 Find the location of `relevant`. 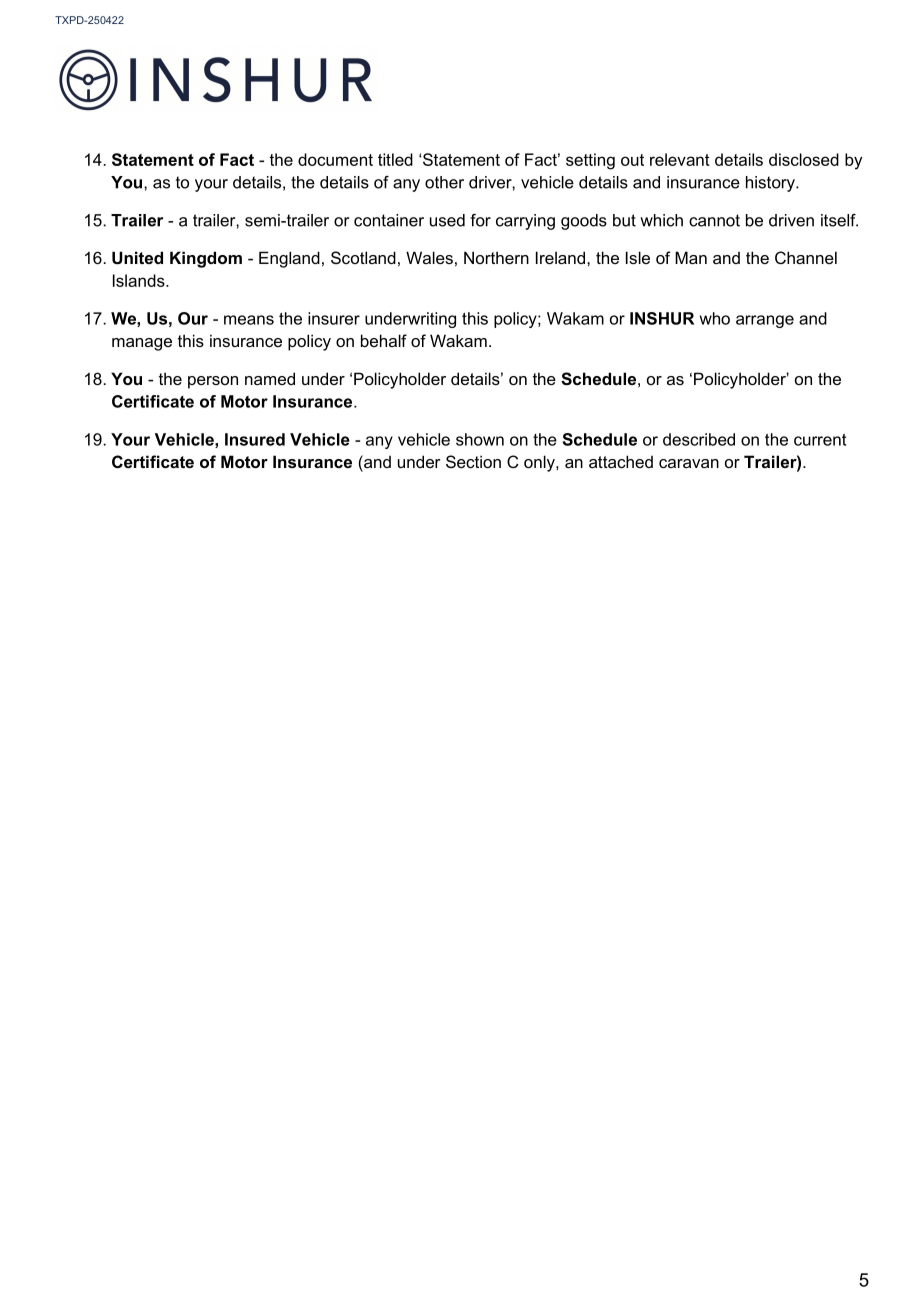

relevant is located at coordinates (680, 159).
